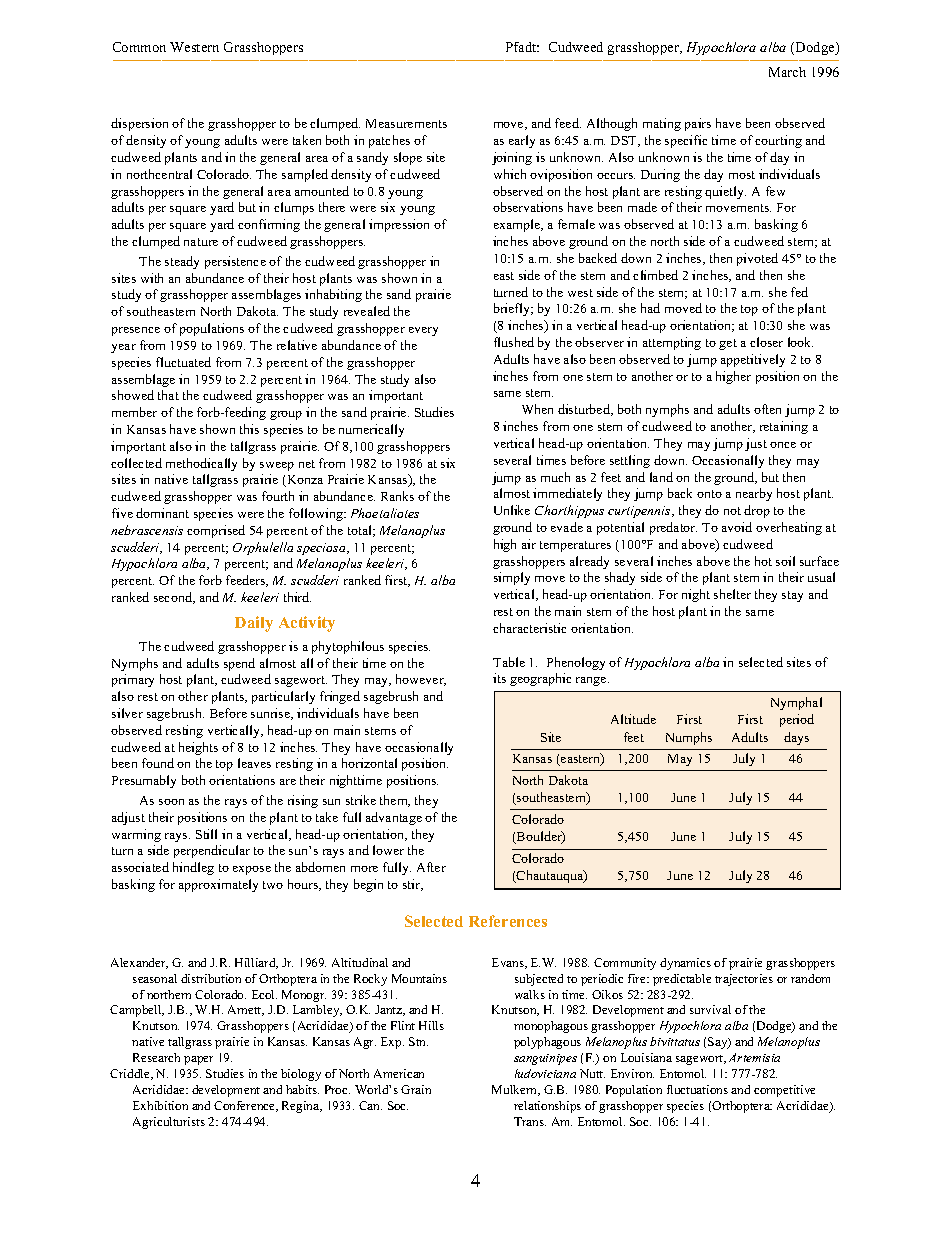 This image has height=1233, width=952. I want to click on Common, so click(139, 47).
